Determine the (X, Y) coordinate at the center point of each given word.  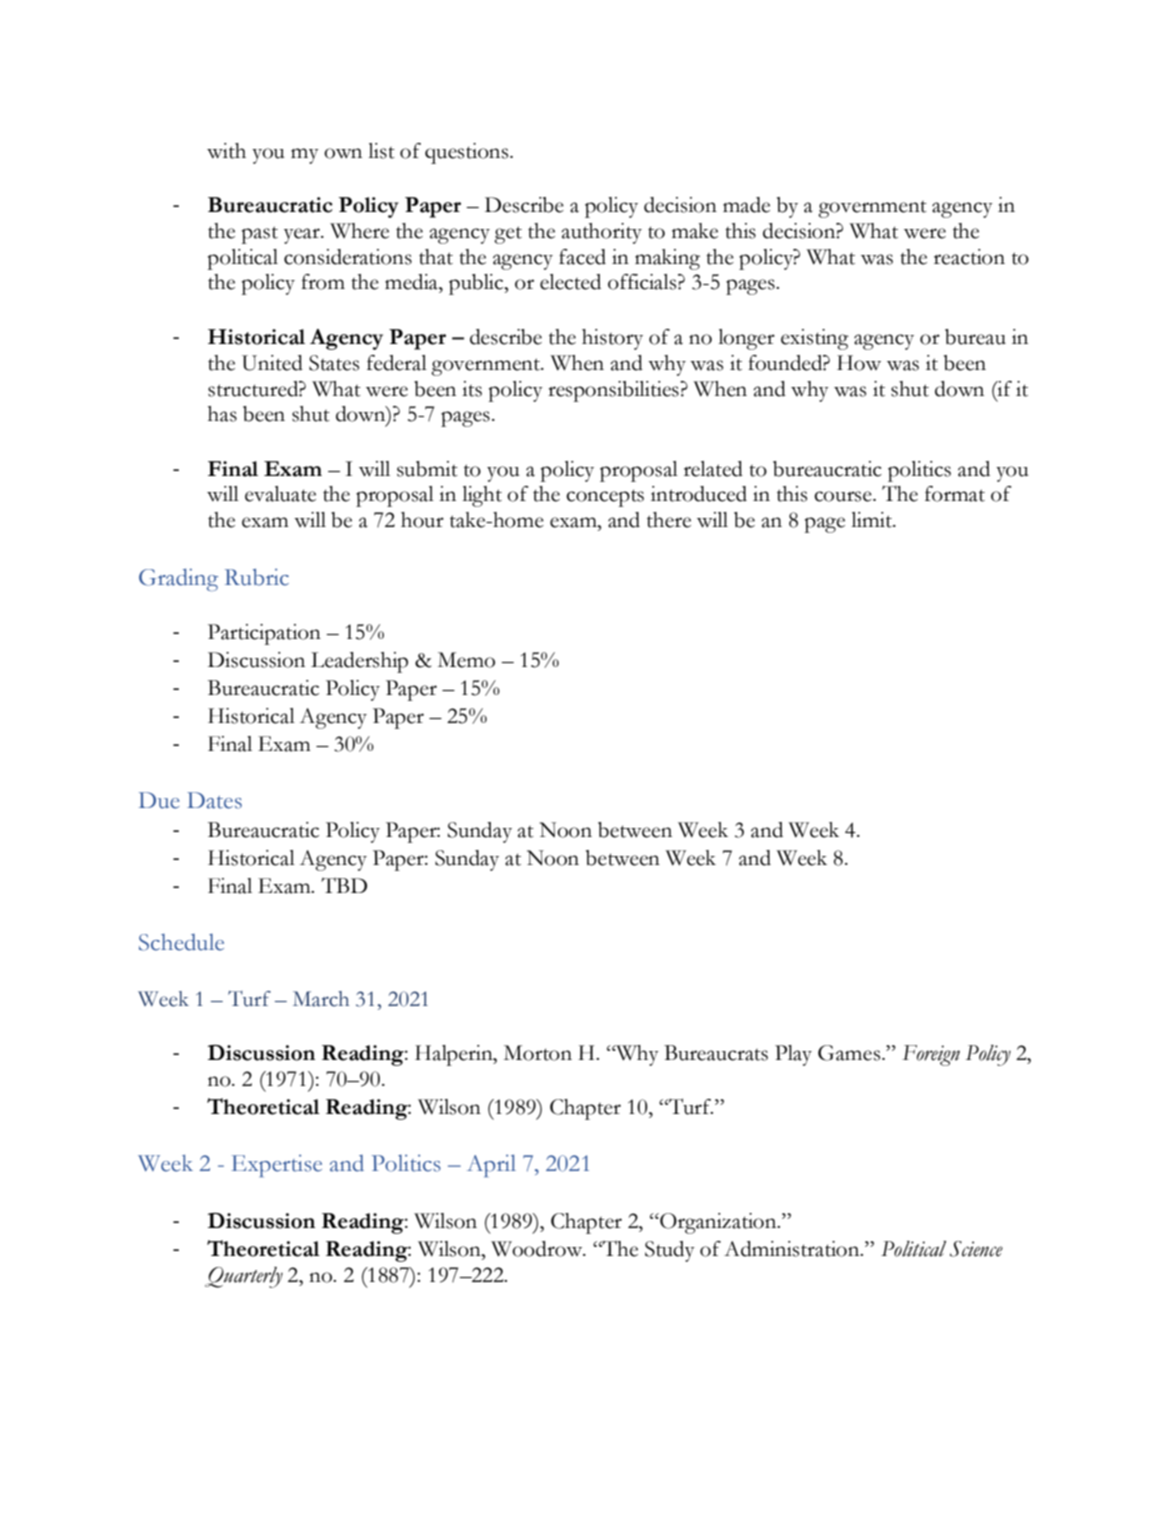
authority (601, 233)
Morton (538, 1053)
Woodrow (538, 1249)
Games (850, 1053)
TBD (344, 885)
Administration (793, 1249)
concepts (605, 498)
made (746, 205)
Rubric (257, 577)
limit (872, 520)
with (226, 151)
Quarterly (244, 1277)
